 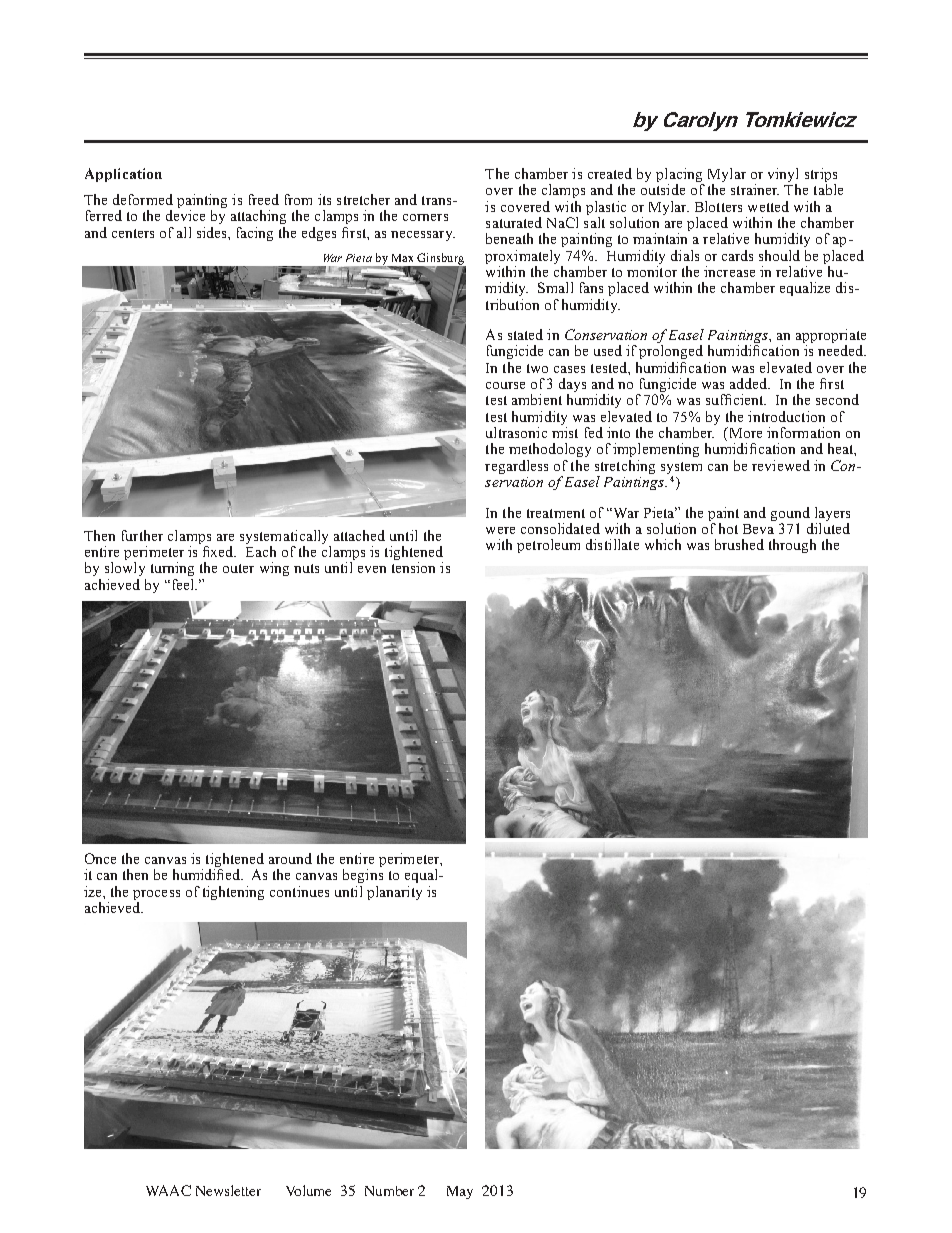 What do you see at coordinates (739, 544) in the screenshot?
I see `brushed` at bounding box center [739, 544].
